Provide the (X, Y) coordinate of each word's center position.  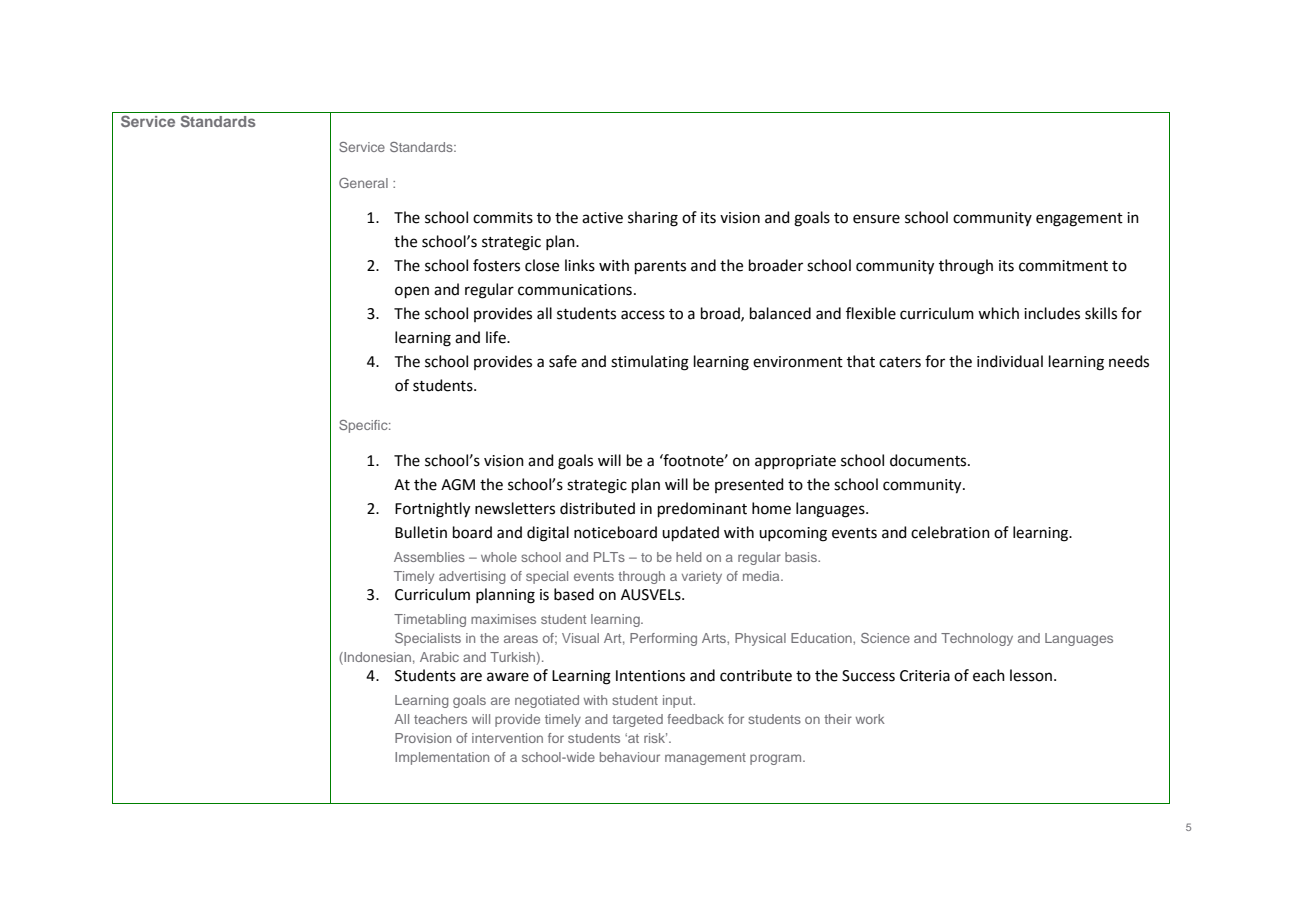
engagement (1079, 220)
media (762, 576)
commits (503, 218)
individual (1010, 361)
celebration (950, 532)
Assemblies (429, 557)
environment (798, 362)
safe (563, 361)
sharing (653, 219)
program (777, 759)
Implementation (442, 758)
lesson (1031, 675)
